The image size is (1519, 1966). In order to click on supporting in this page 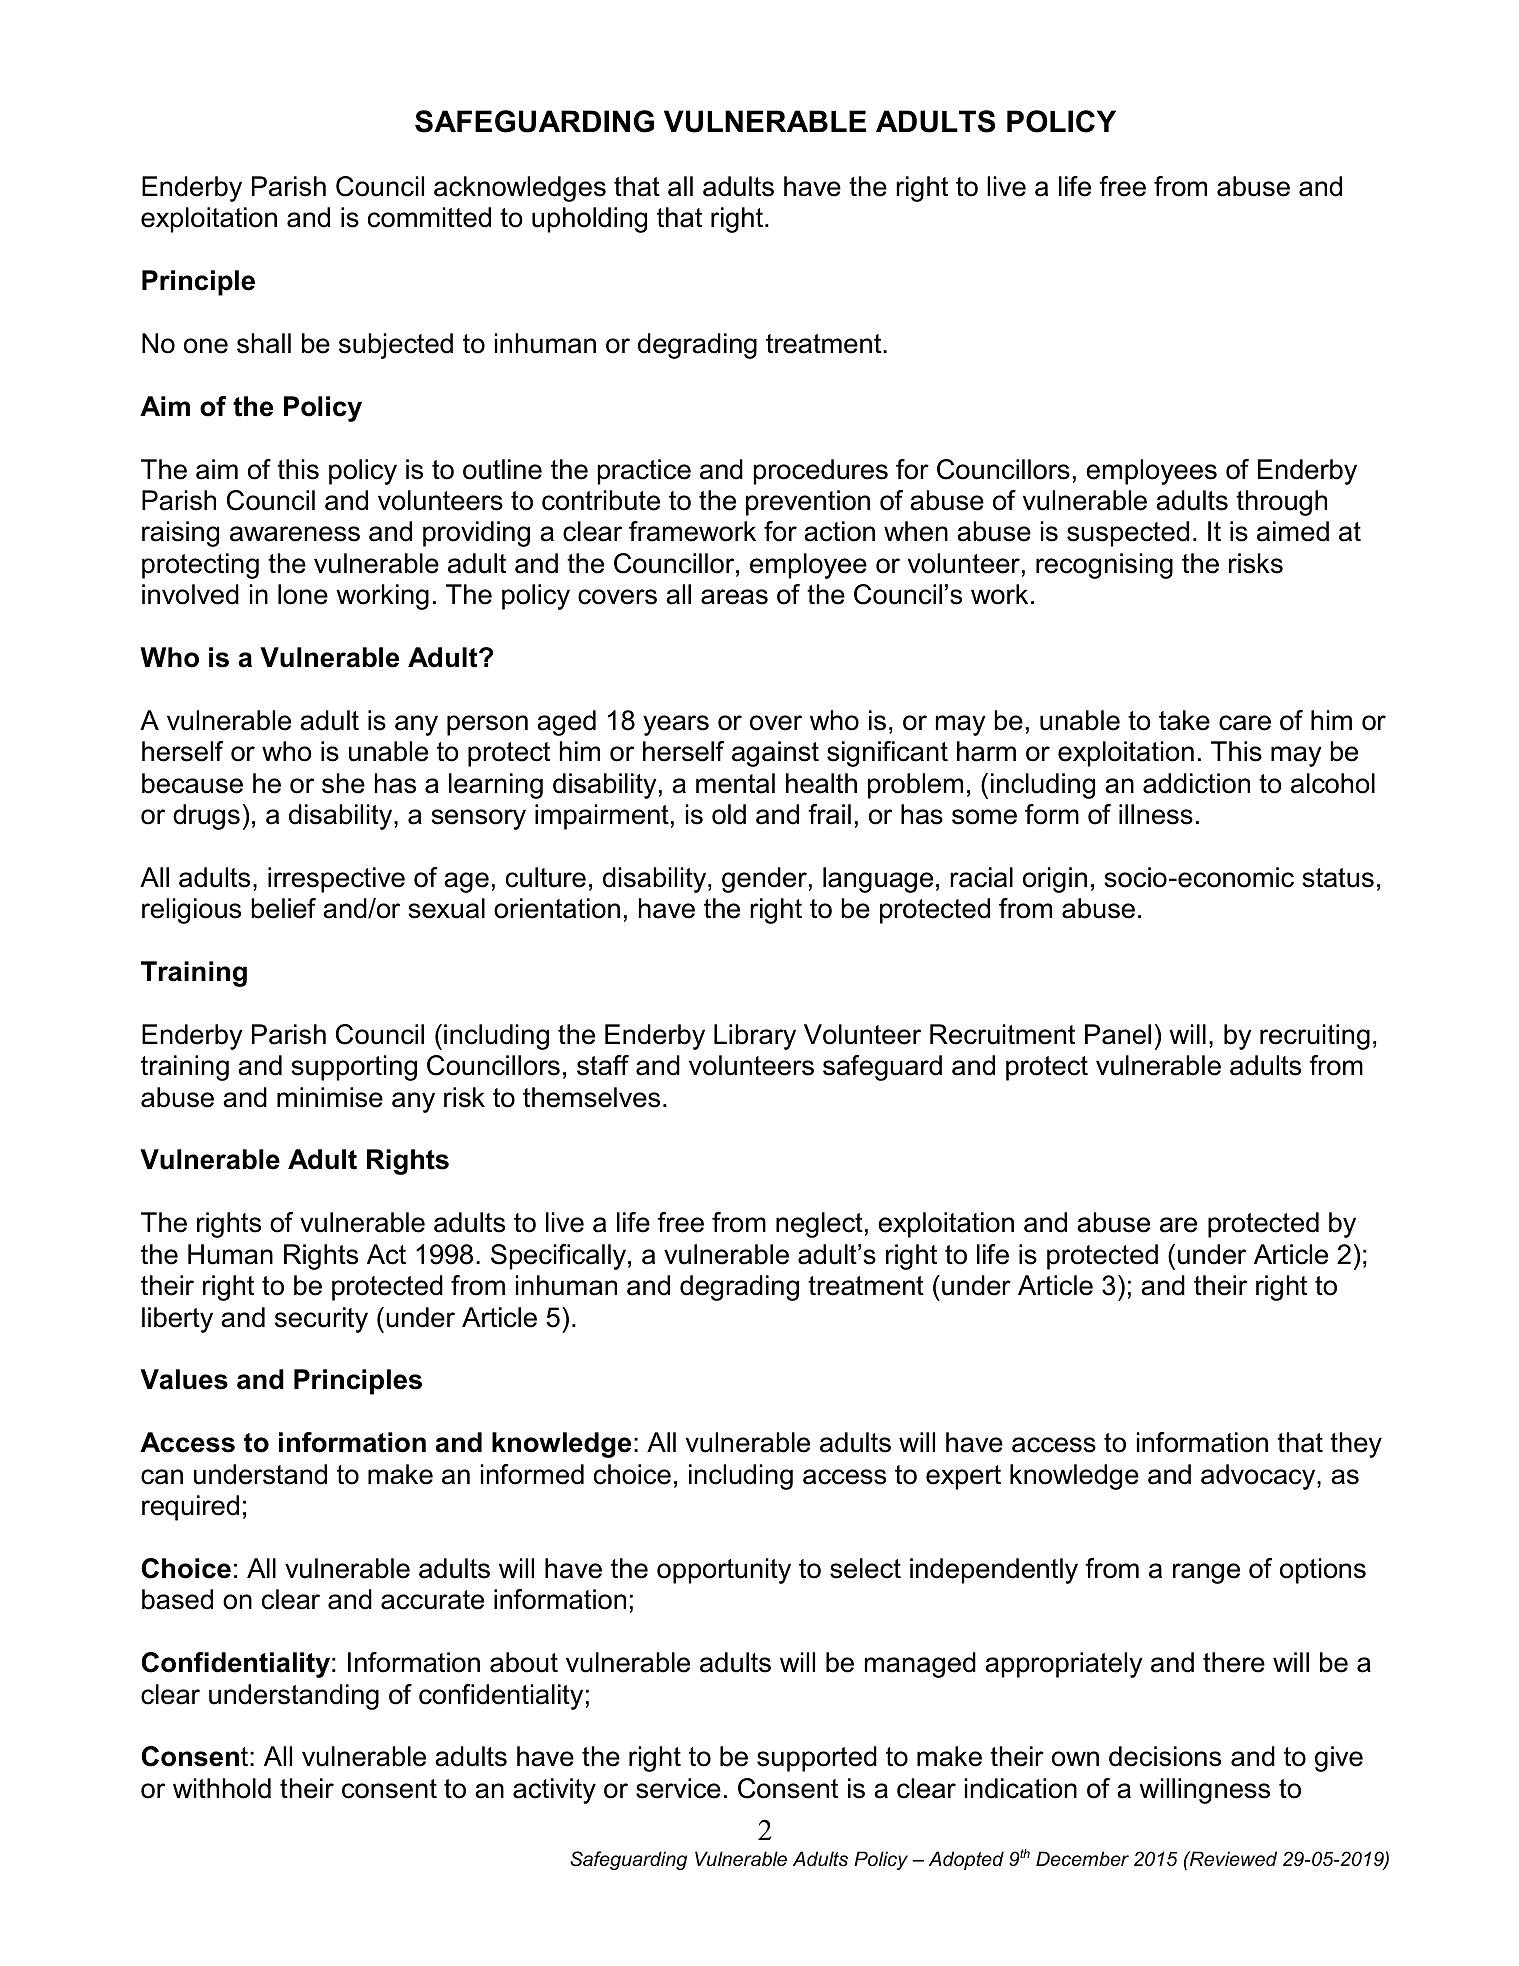, I will do `click(354, 1068)`.
